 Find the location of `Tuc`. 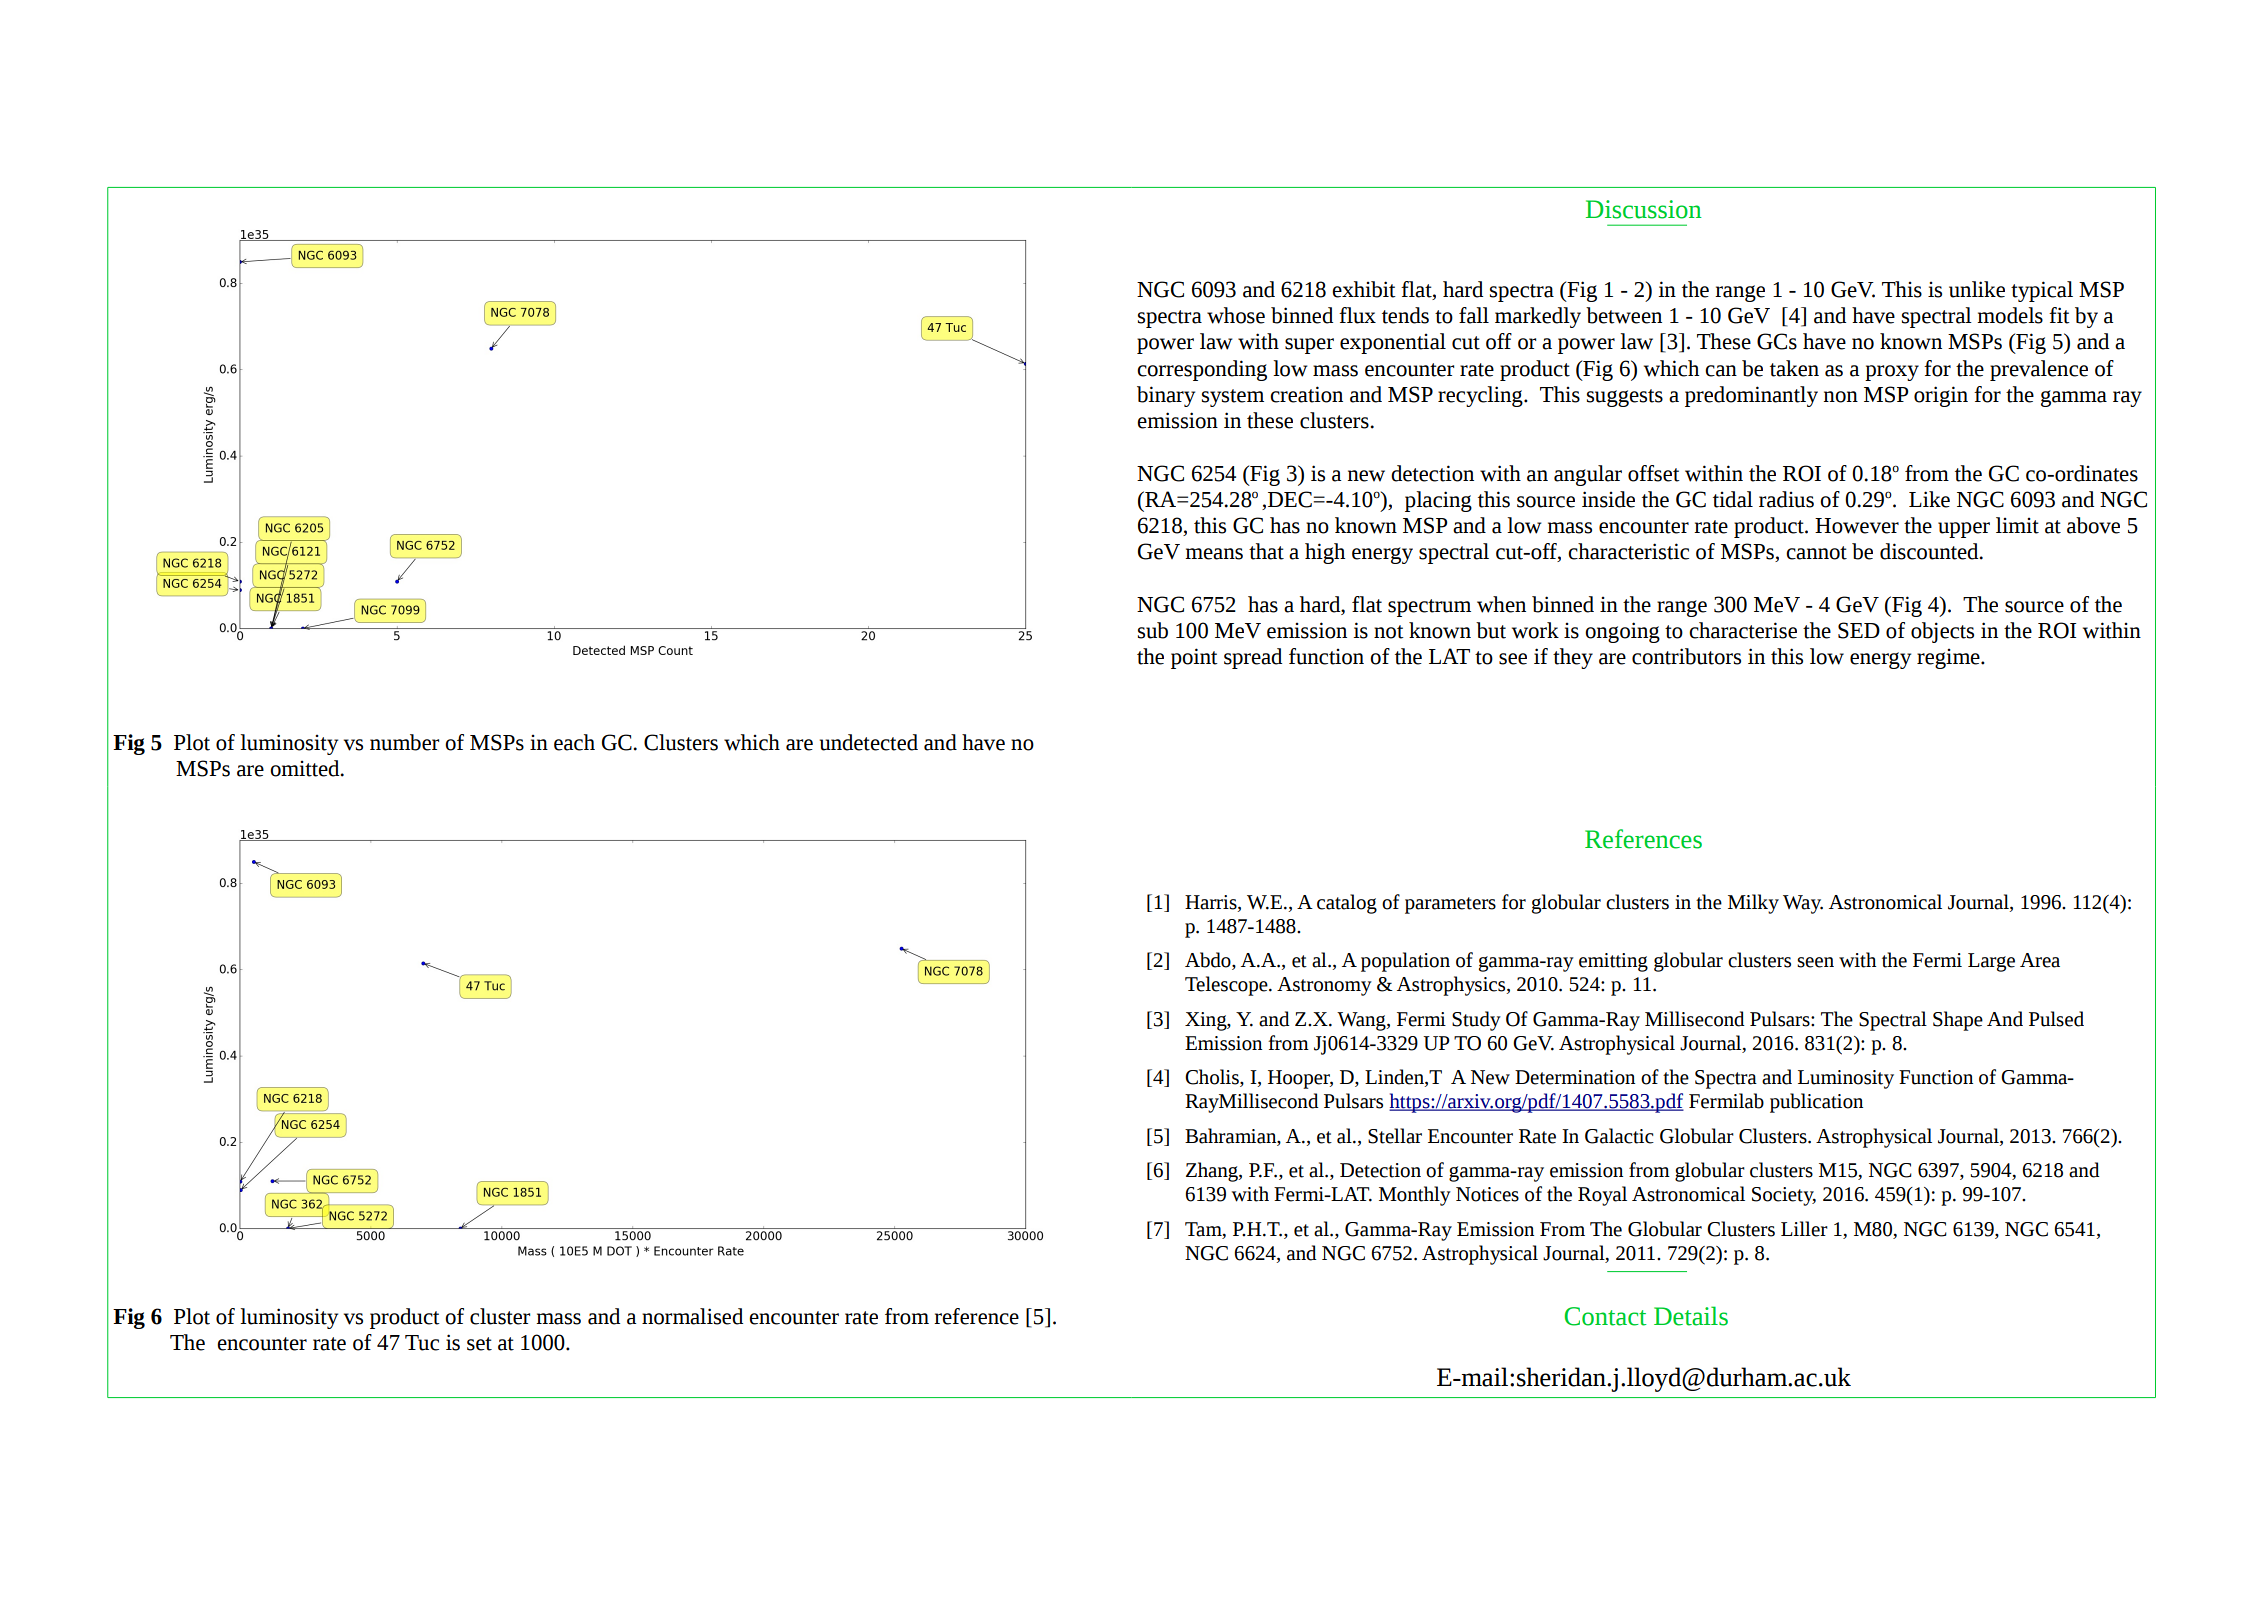

Tuc is located at coordinates (422, 1343).
